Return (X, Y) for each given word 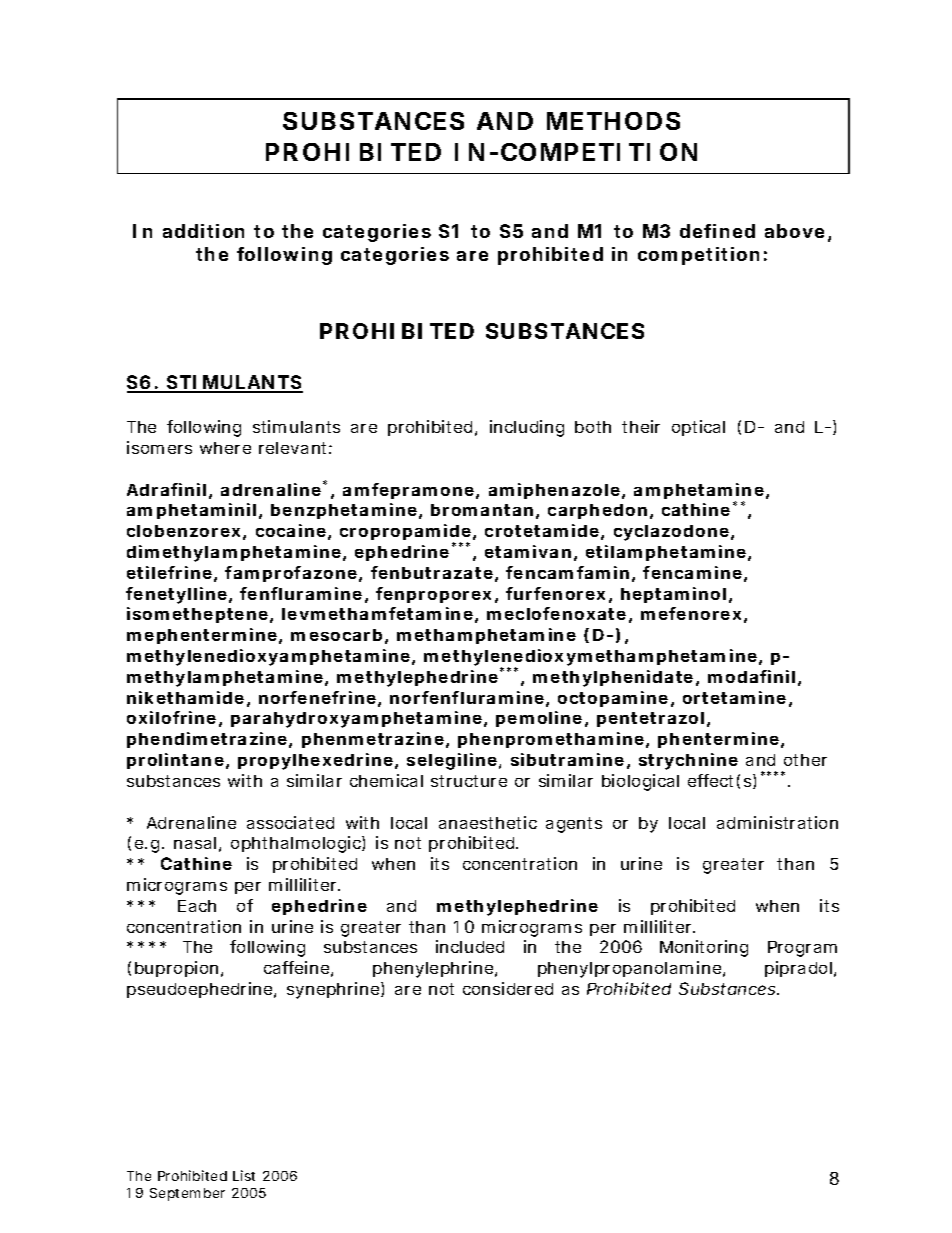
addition (203, 231)
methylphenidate (613, 678)
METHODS (613, 121)
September (187, 1194)
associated (290, 822)
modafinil (751, 676)
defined (717, 231)
